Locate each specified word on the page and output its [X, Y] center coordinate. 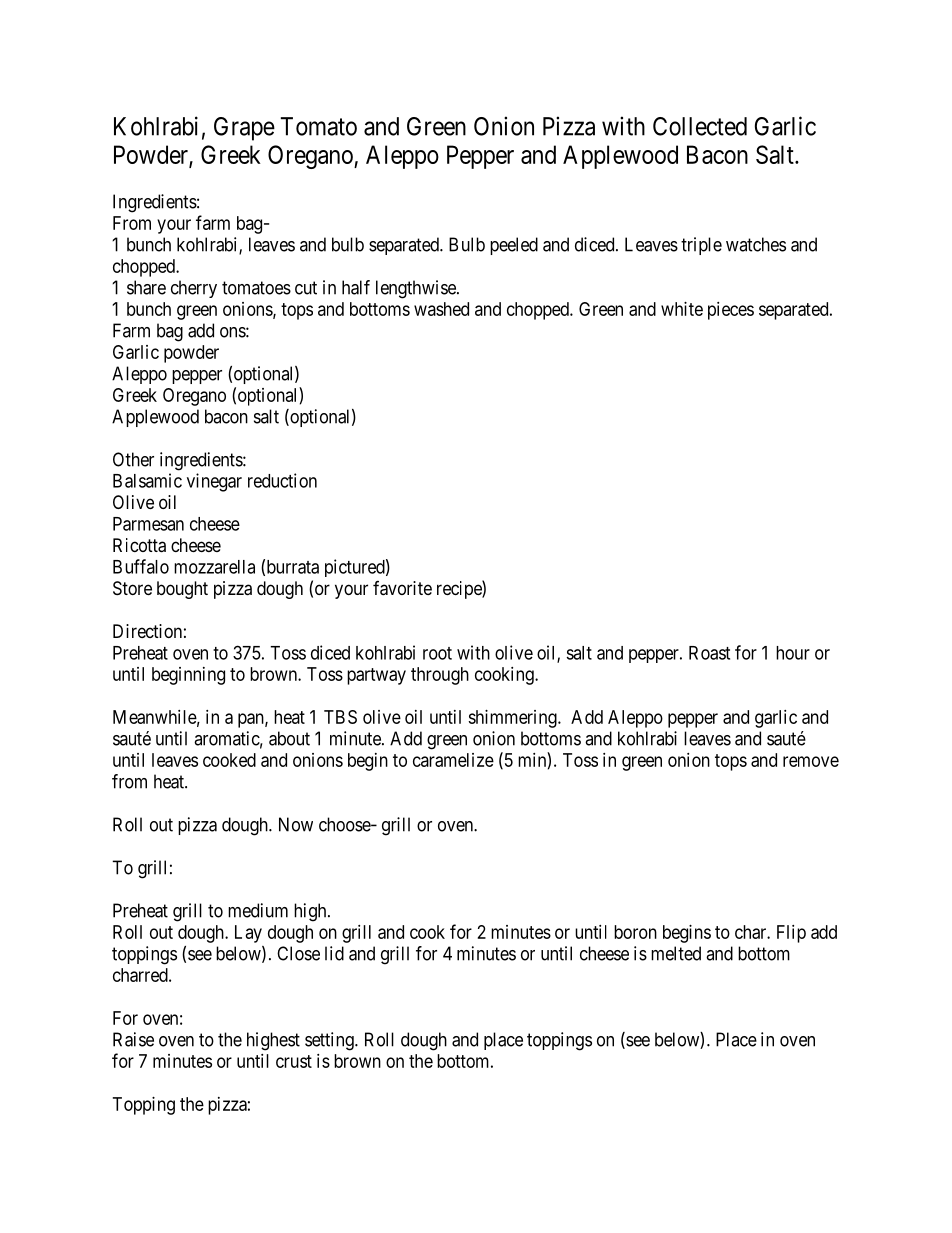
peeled [514, 246]
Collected [700, 126]
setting [330, 1041]
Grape [244, 129]
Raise [133, 1039]
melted [676, 953]
